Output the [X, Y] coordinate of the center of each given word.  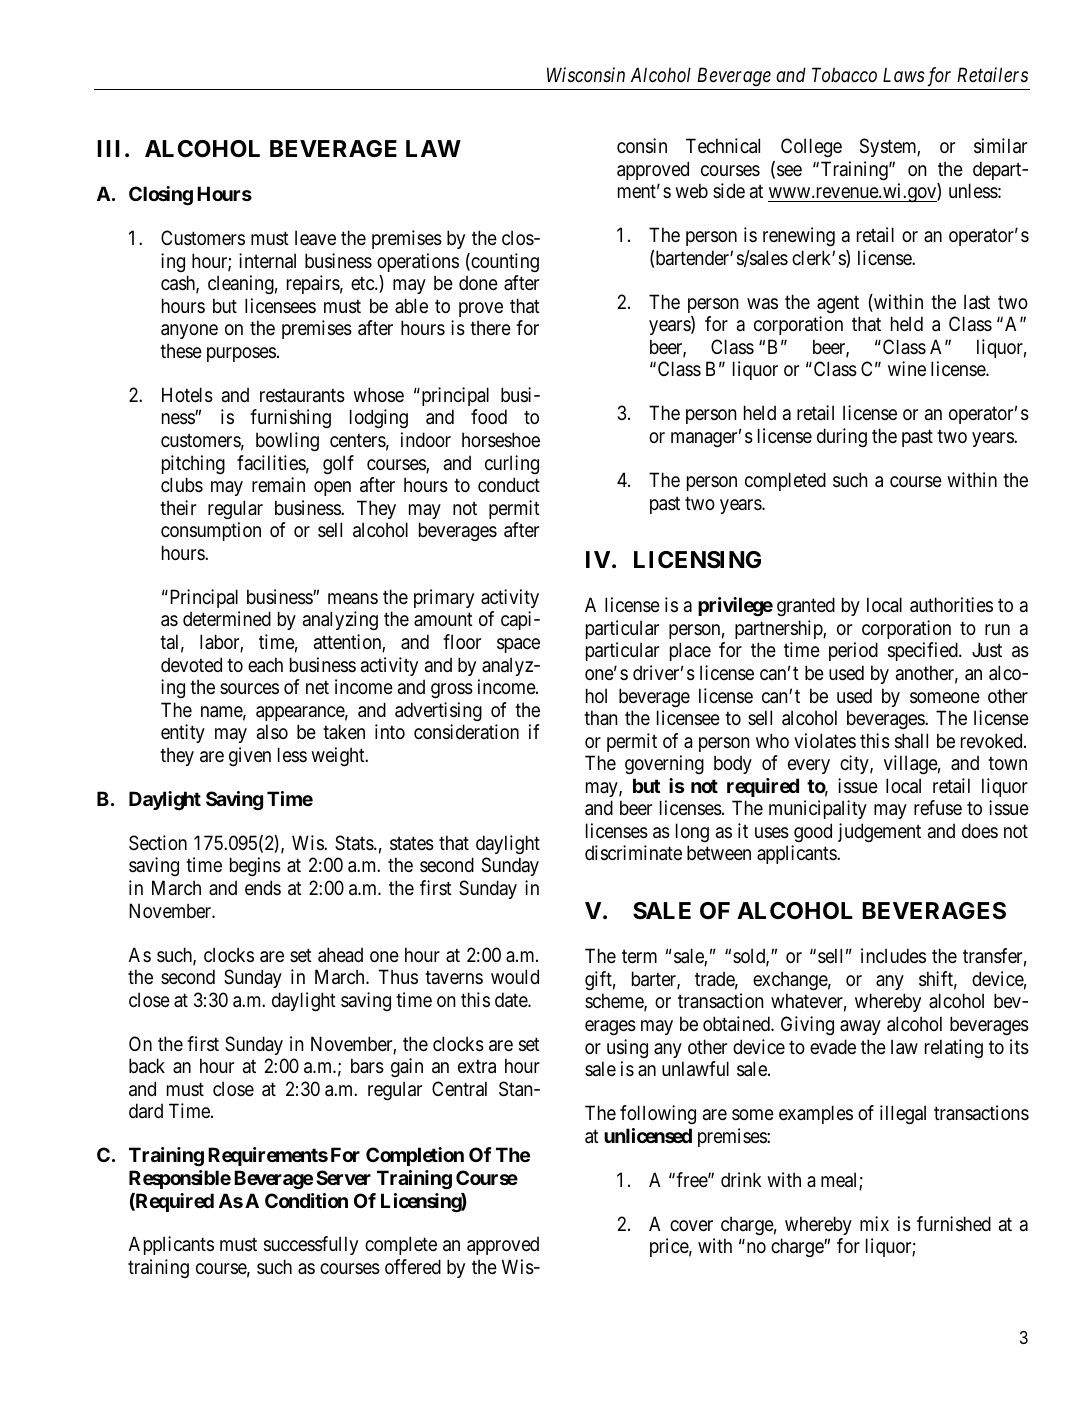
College [811, 147]
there [490, 328]
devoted [191, 665]
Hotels [187, 395]
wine [907, 368]
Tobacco [844, 75]
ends [263, 887]
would [515, 976]
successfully [311, 1245]
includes [893, 956]
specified [924, 651]
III [108, 148]
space [518, 645]
